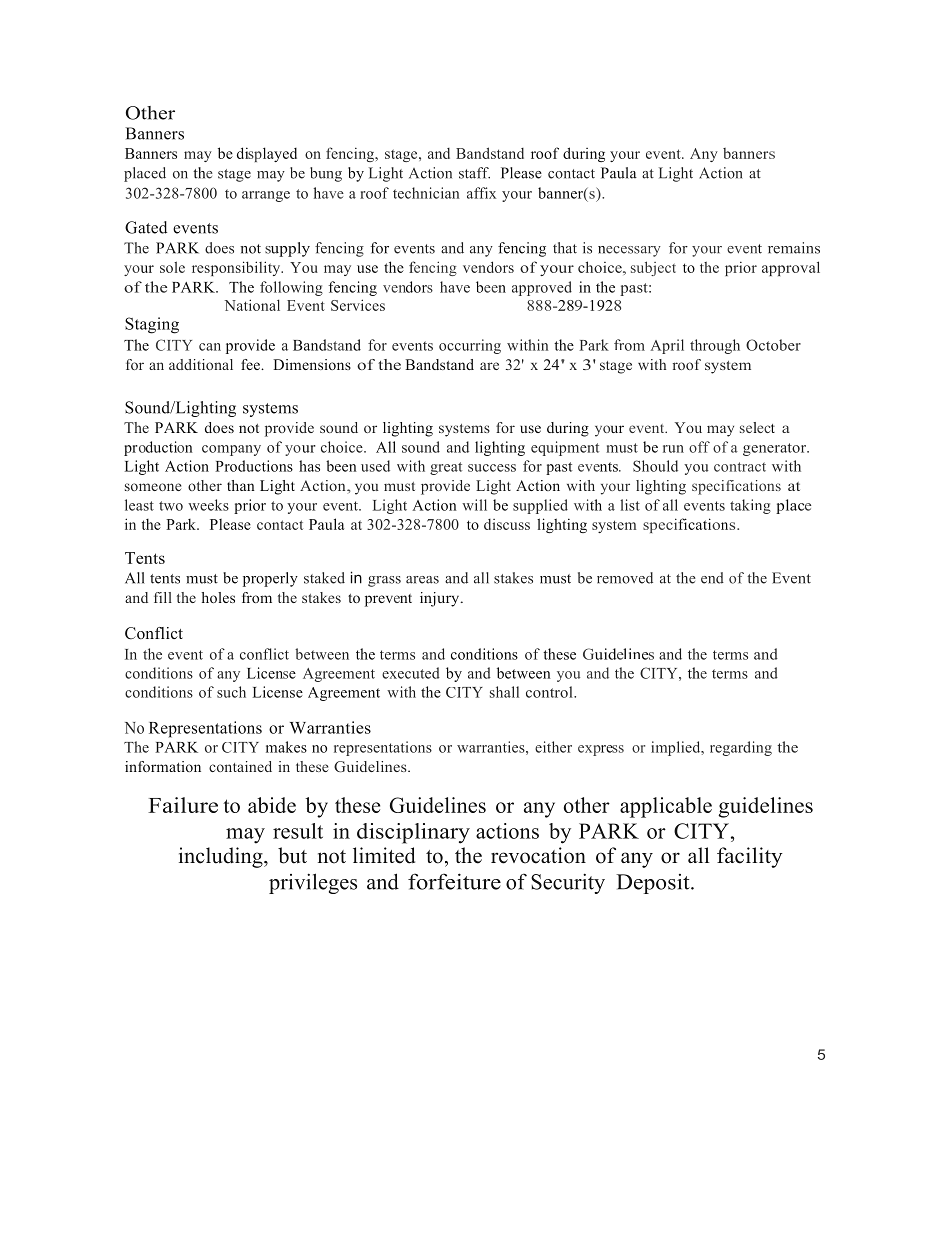 This screenshot has height=1233, width=952. Describe the element at coordinates (454, 881) in the screenshot. I see `forfeiture` at that location.
